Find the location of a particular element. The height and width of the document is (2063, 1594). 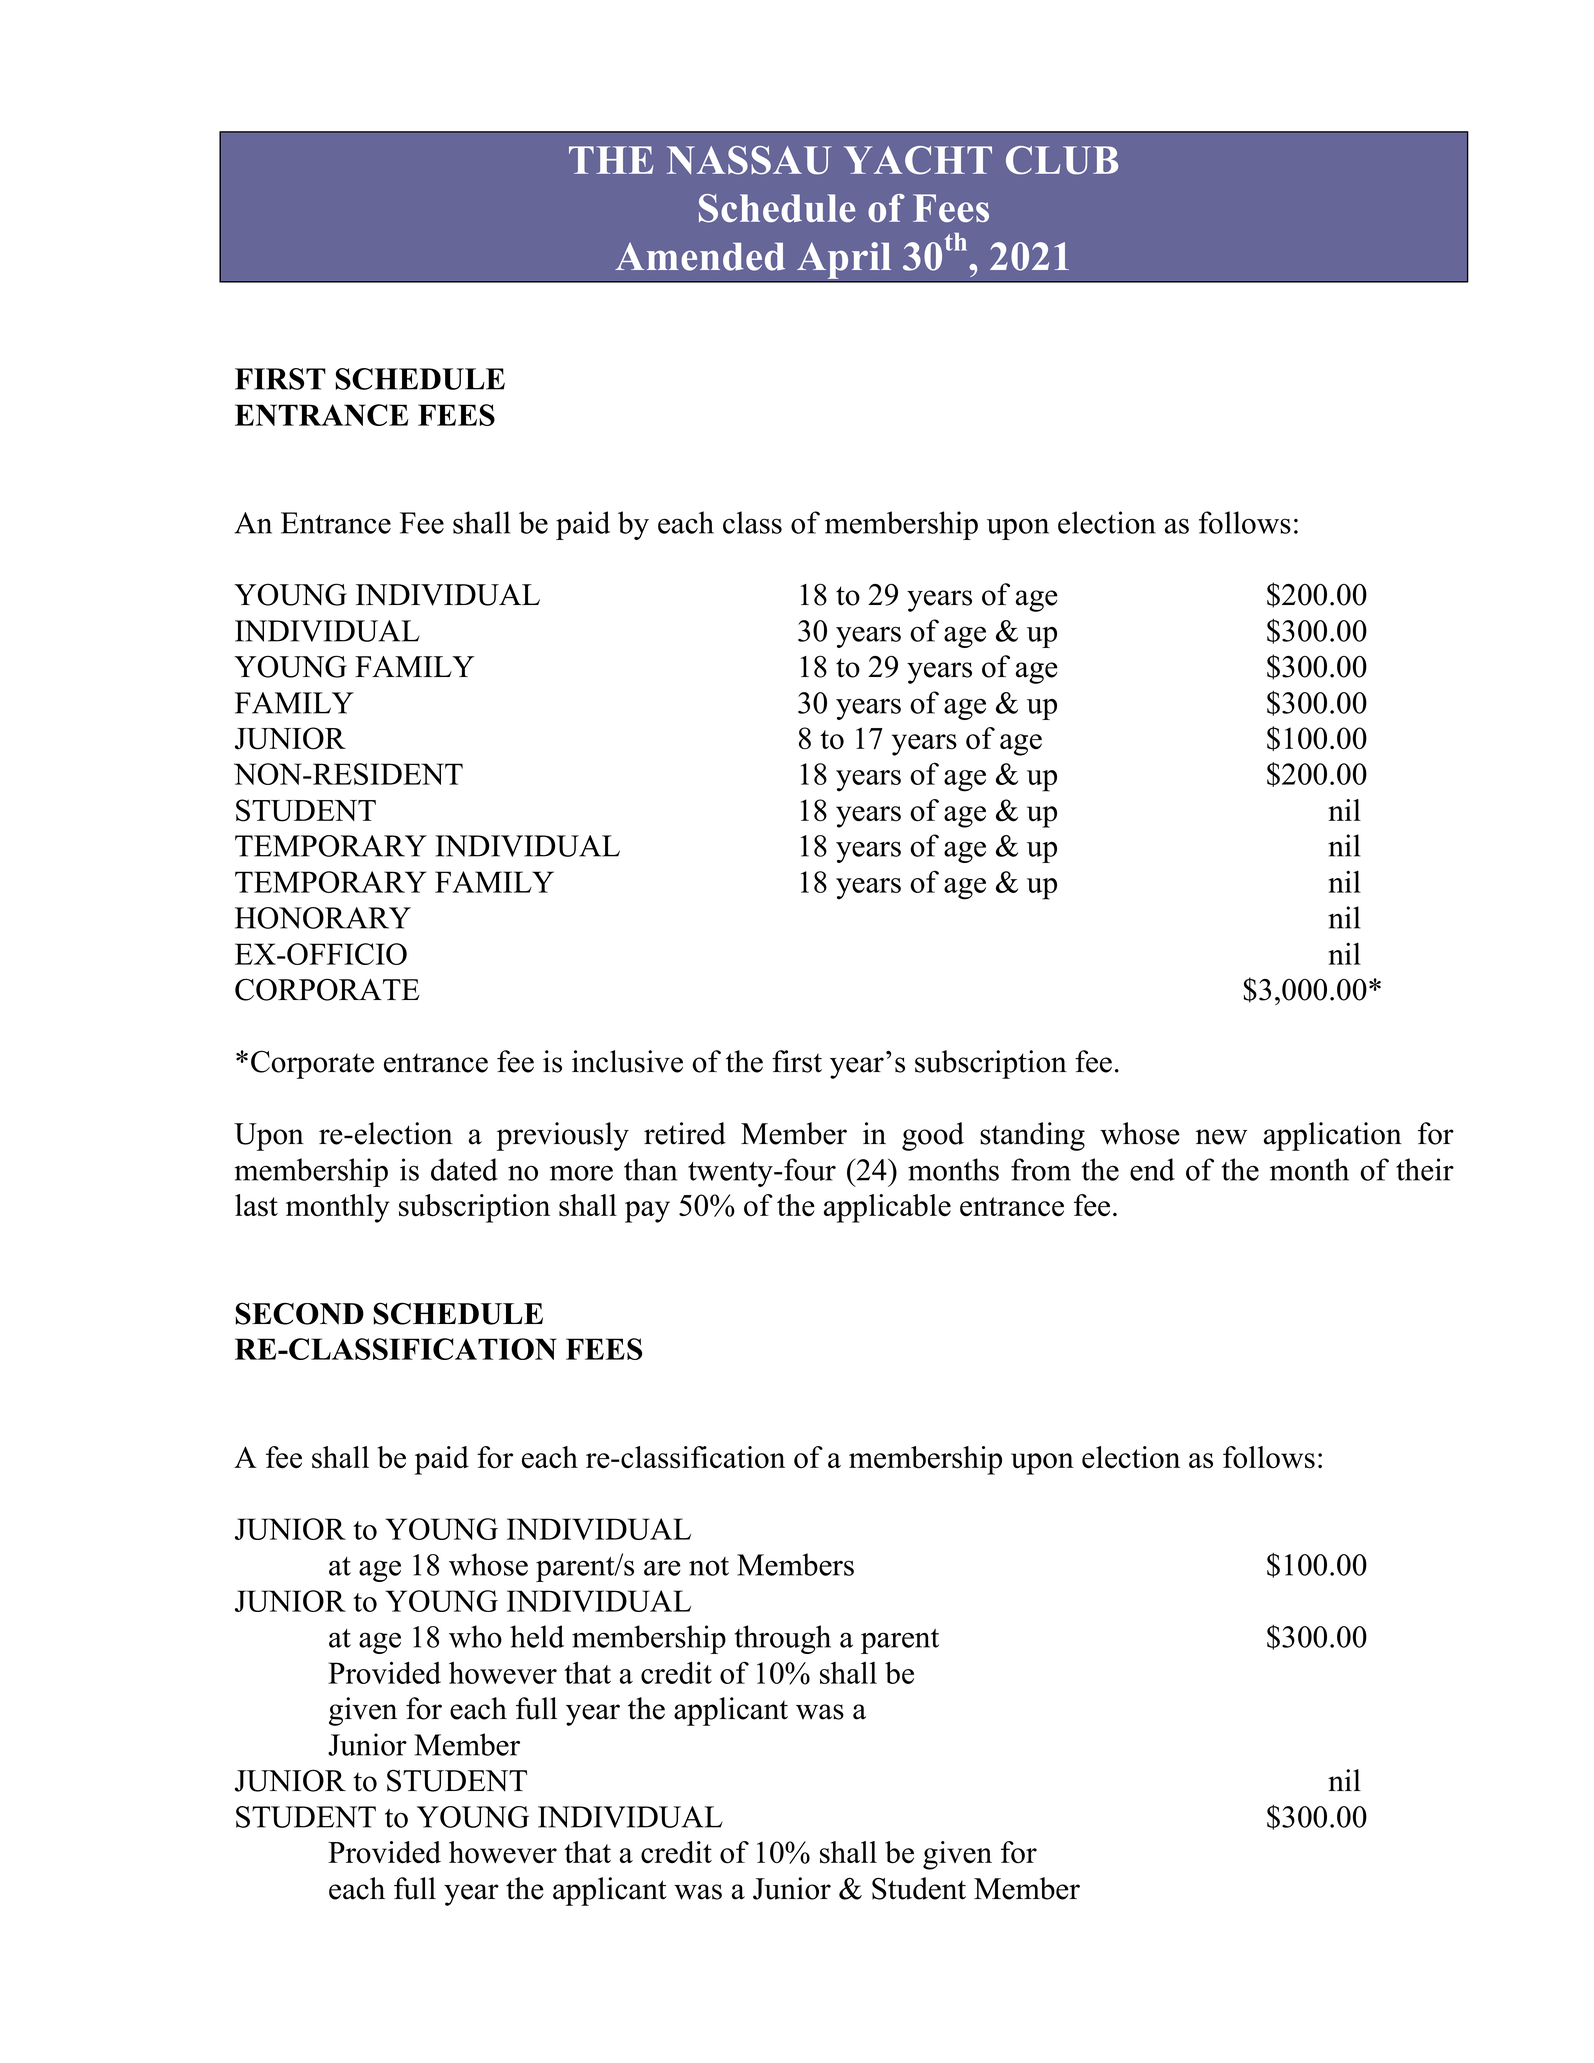

Amended is located at coordinates (700, 256).
